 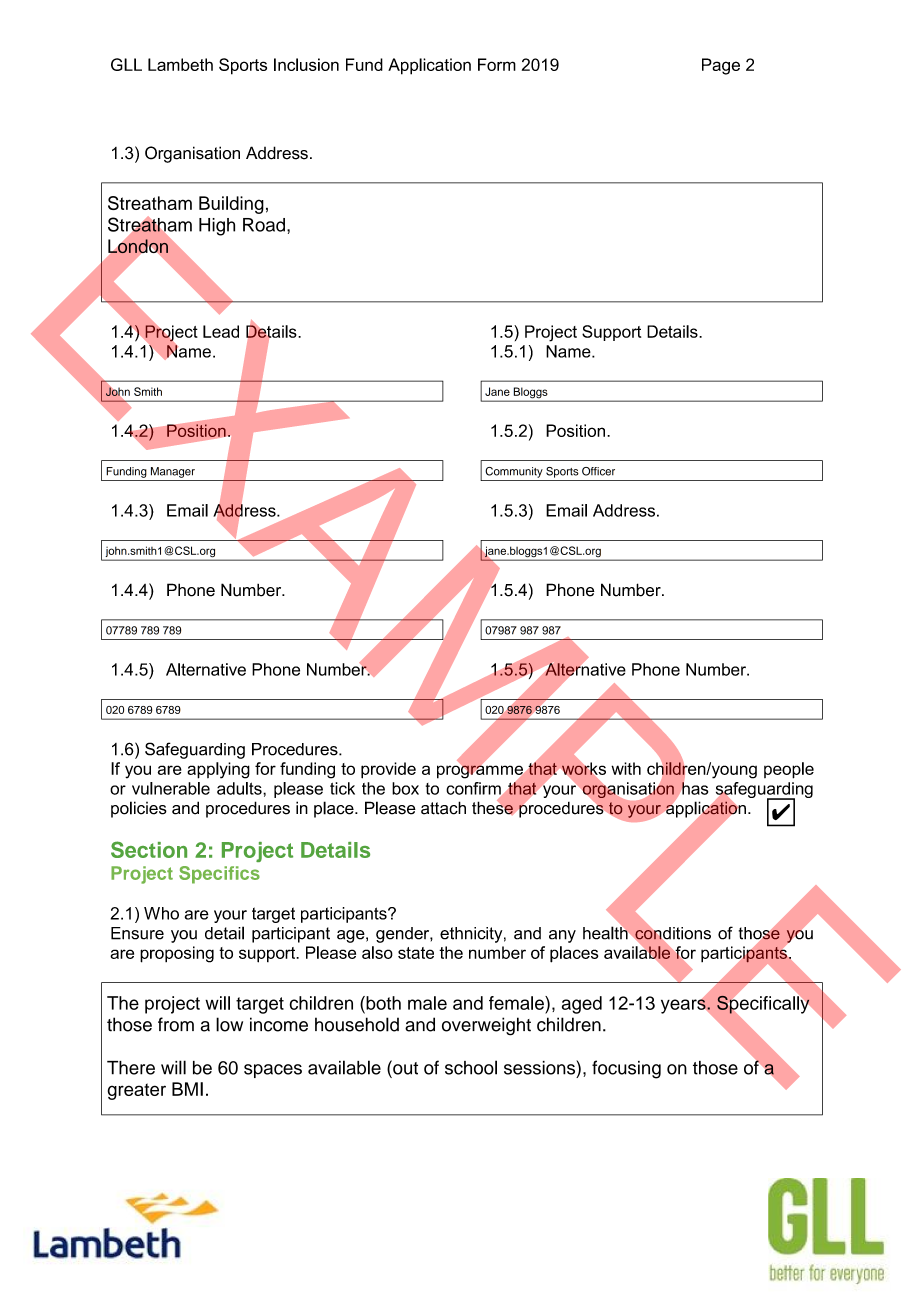 What do you see at coordinates (626, 768) in the screenshot?
I see `with` at bounding box center [626, 768].
